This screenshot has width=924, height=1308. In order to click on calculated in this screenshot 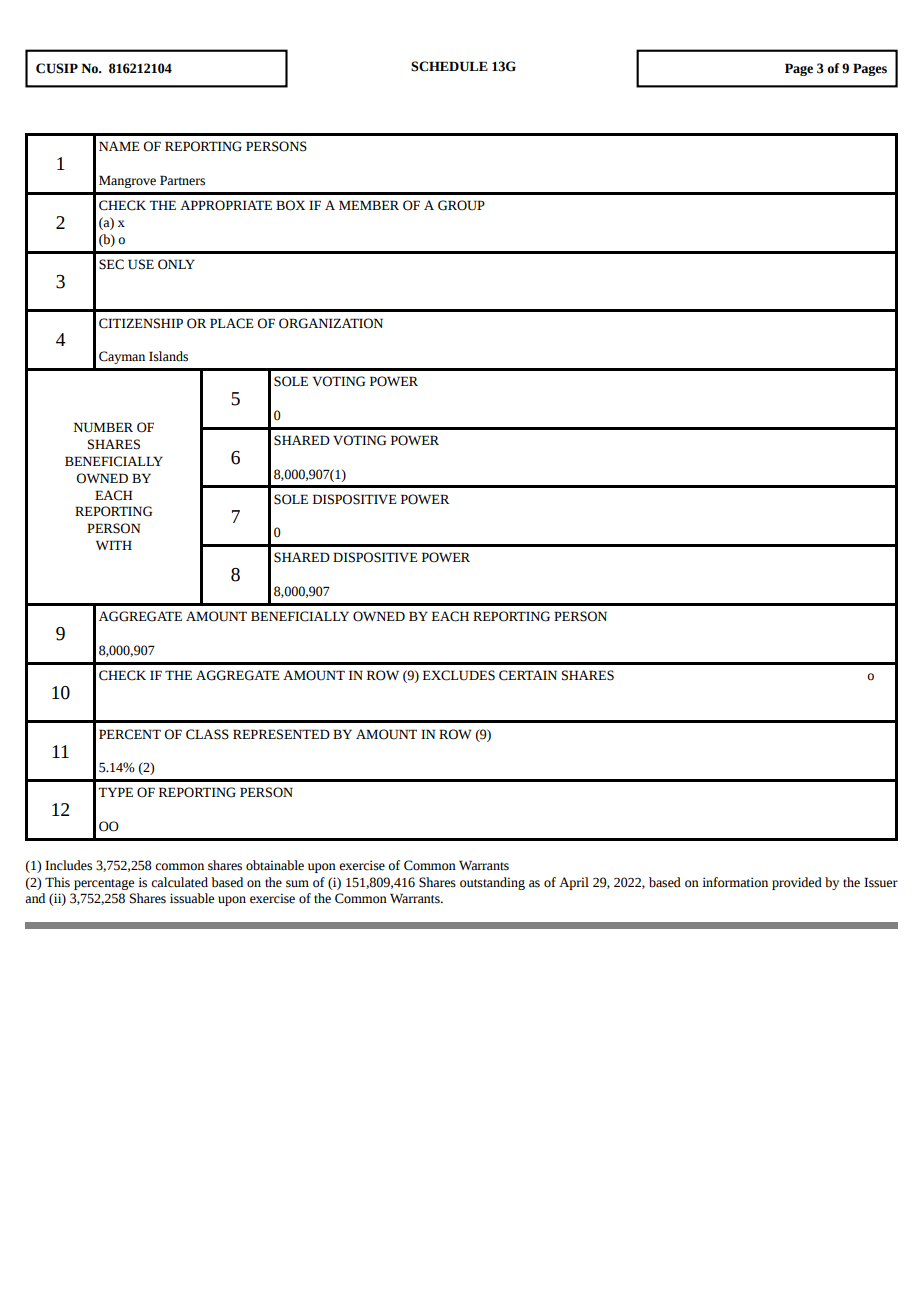, I will do `click(179, 882)`.
